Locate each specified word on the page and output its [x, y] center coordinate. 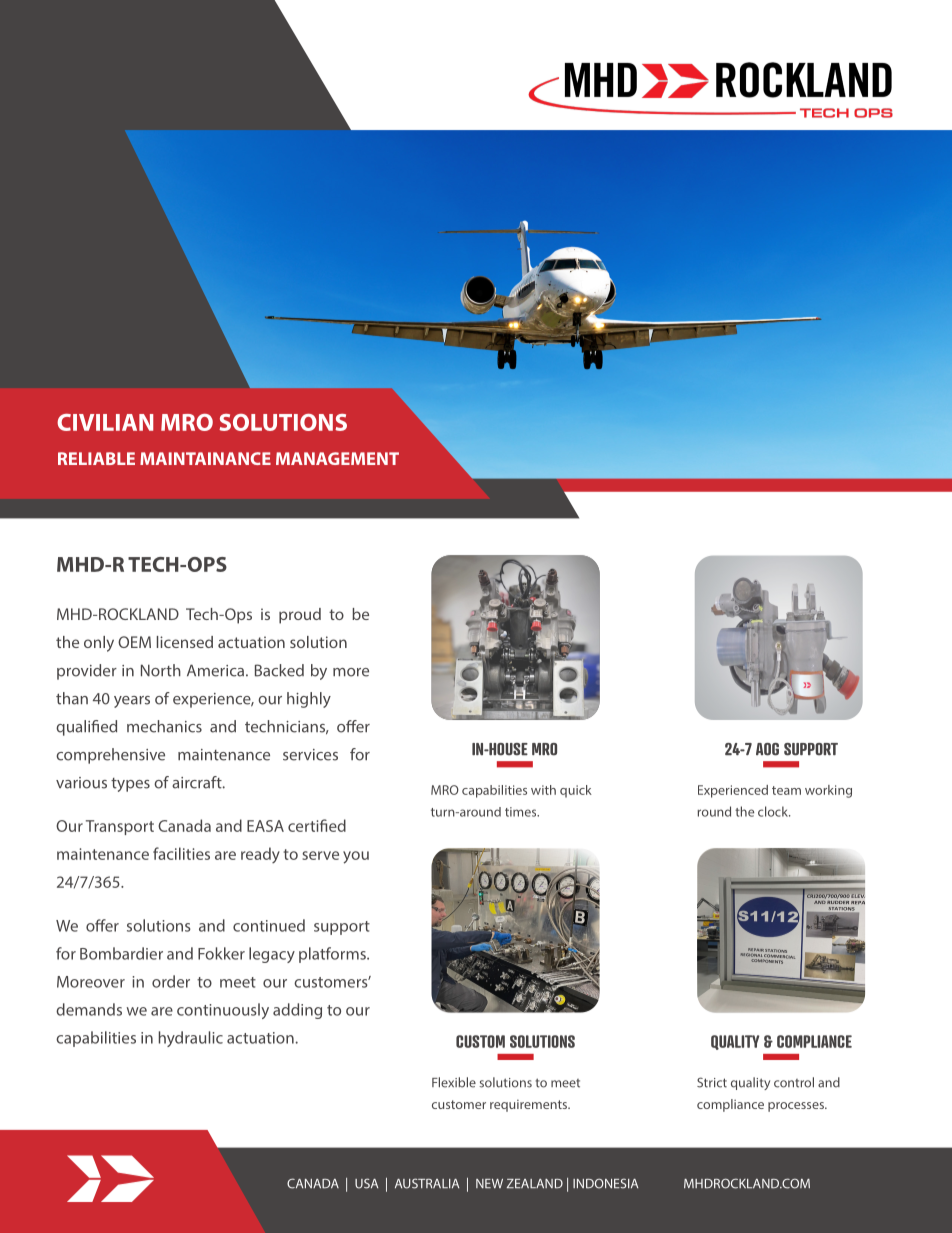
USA [366, 1183]
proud [300, 616]
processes [797, 1107]
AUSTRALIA [427, 1183]
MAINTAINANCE [205, 458]
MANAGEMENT [337, 458]
